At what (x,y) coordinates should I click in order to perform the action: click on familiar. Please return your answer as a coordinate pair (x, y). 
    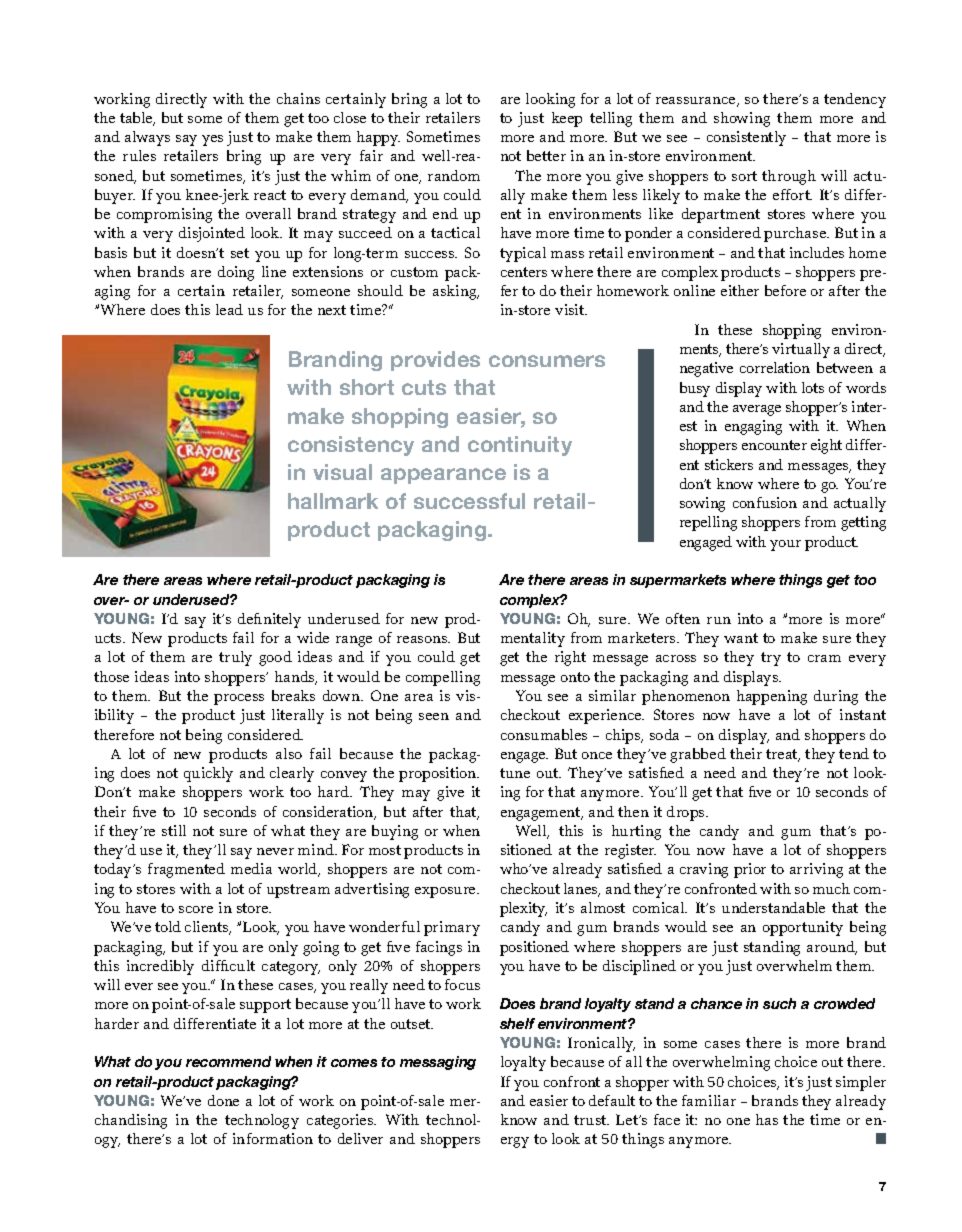
    Looking at the image, I should click on (709, 1100).
